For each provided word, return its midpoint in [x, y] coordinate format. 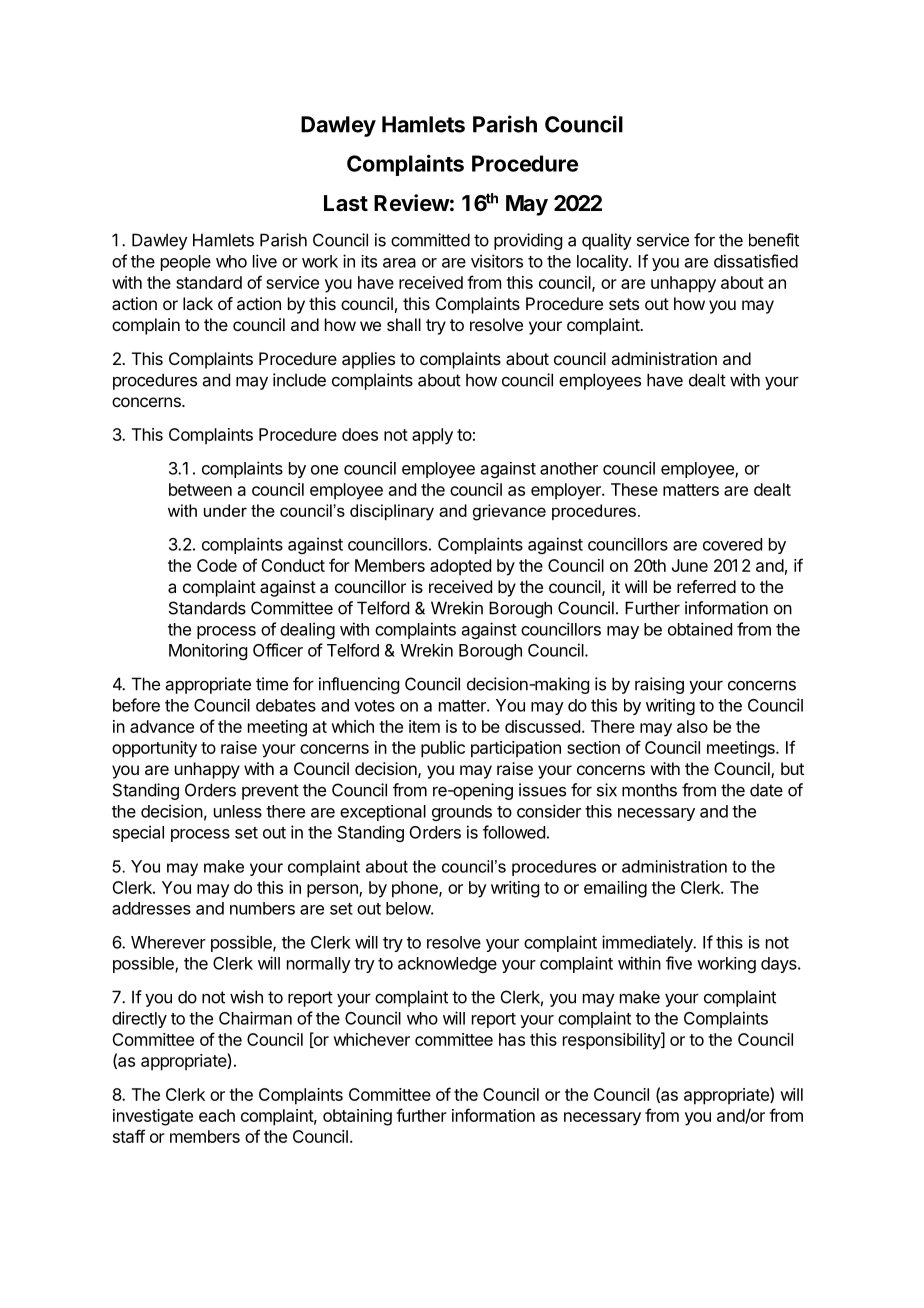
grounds [462, 813]
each [217, 1115]
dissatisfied [756, 261]
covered [732, 544]
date [766, 790]
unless [238, 811]
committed [430, 240]
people [186, 263]
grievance [509, 512]
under [225, 510]
